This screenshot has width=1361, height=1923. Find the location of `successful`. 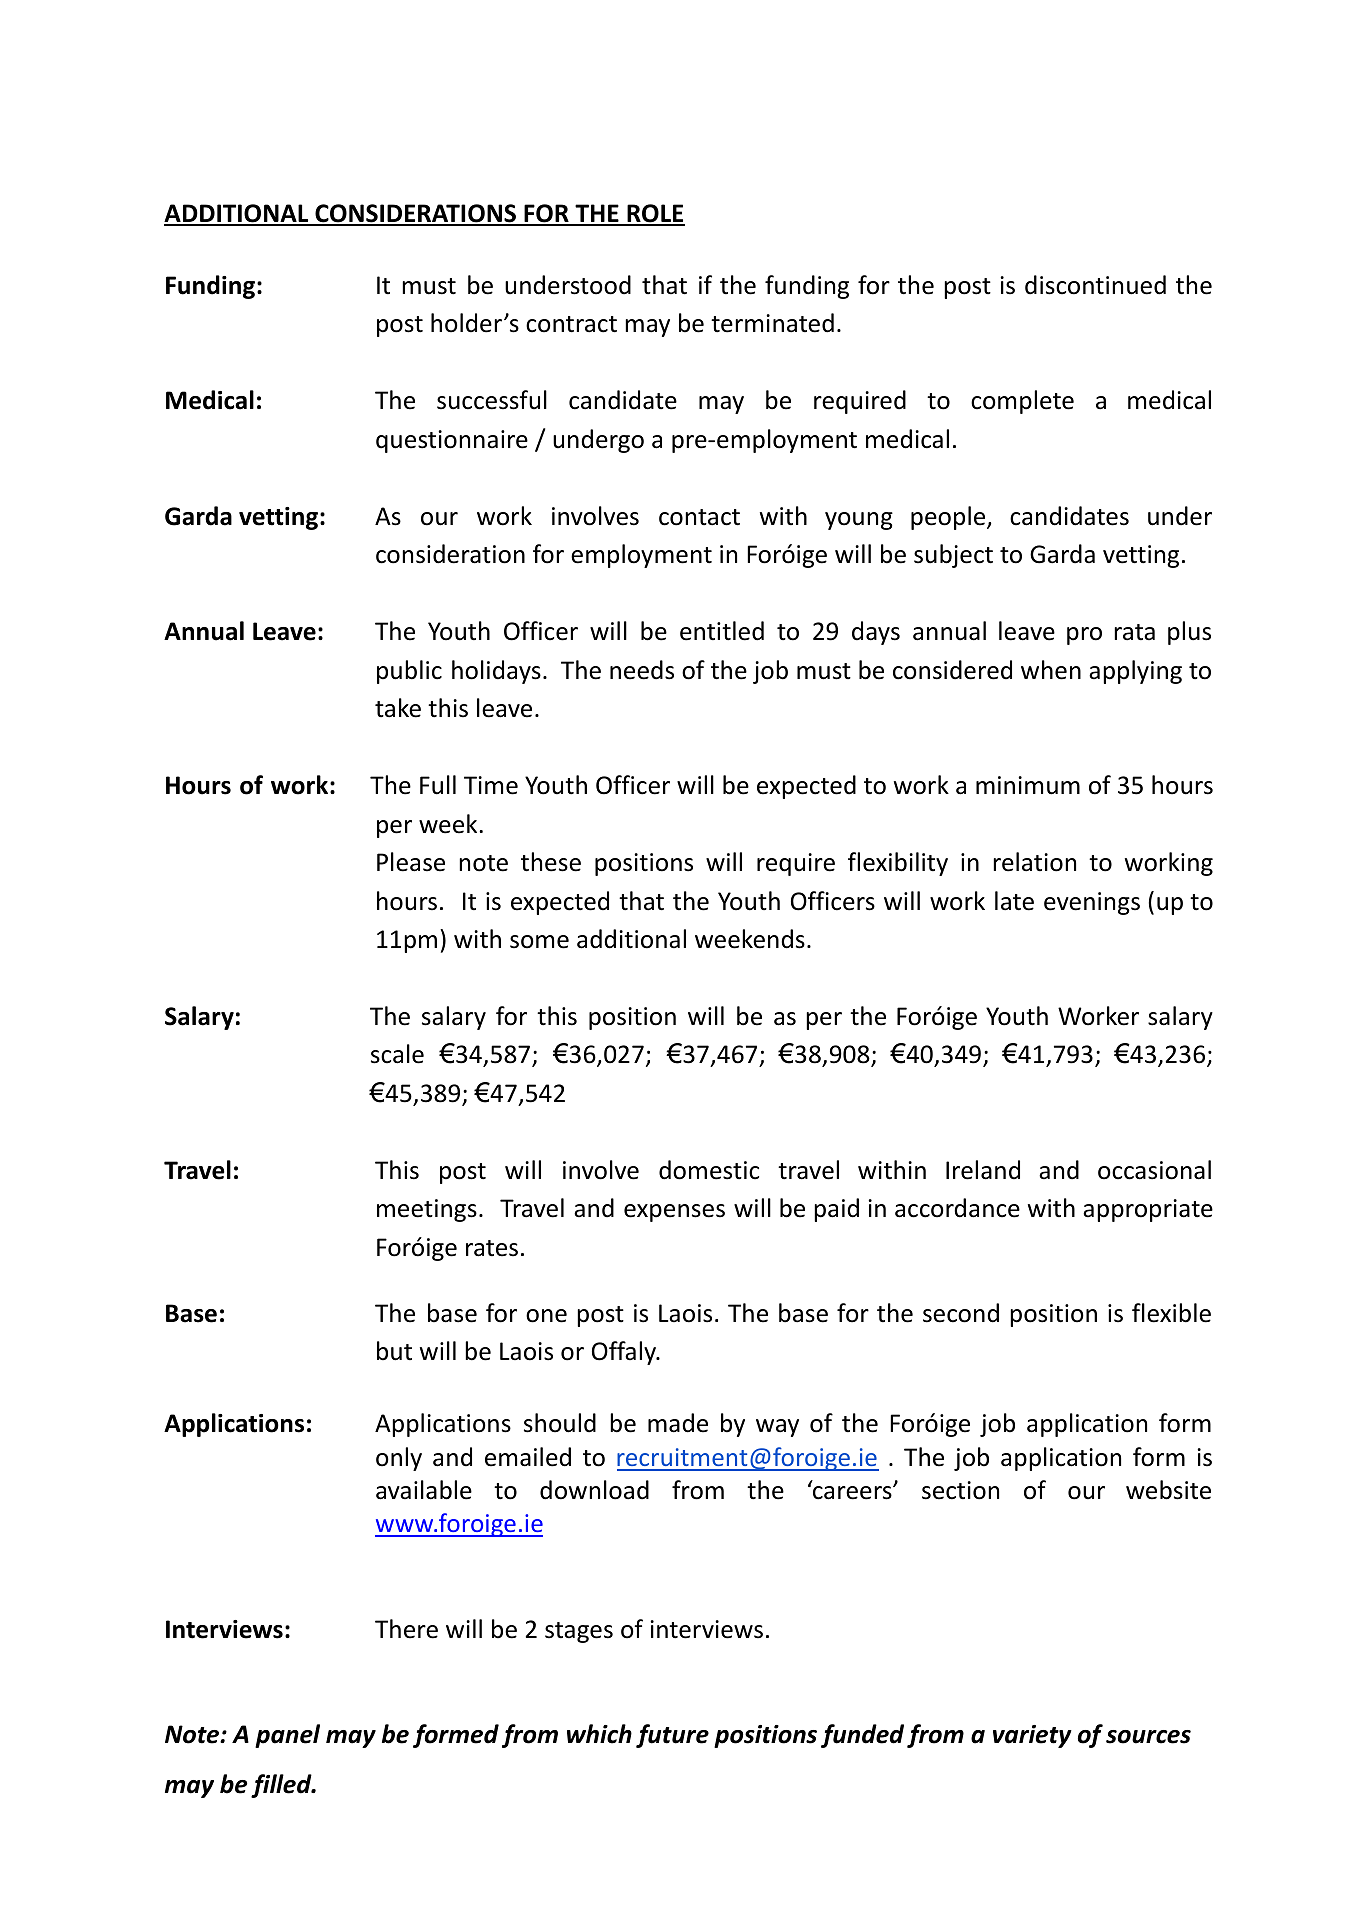

successful is located at coordinates (492, 400).
